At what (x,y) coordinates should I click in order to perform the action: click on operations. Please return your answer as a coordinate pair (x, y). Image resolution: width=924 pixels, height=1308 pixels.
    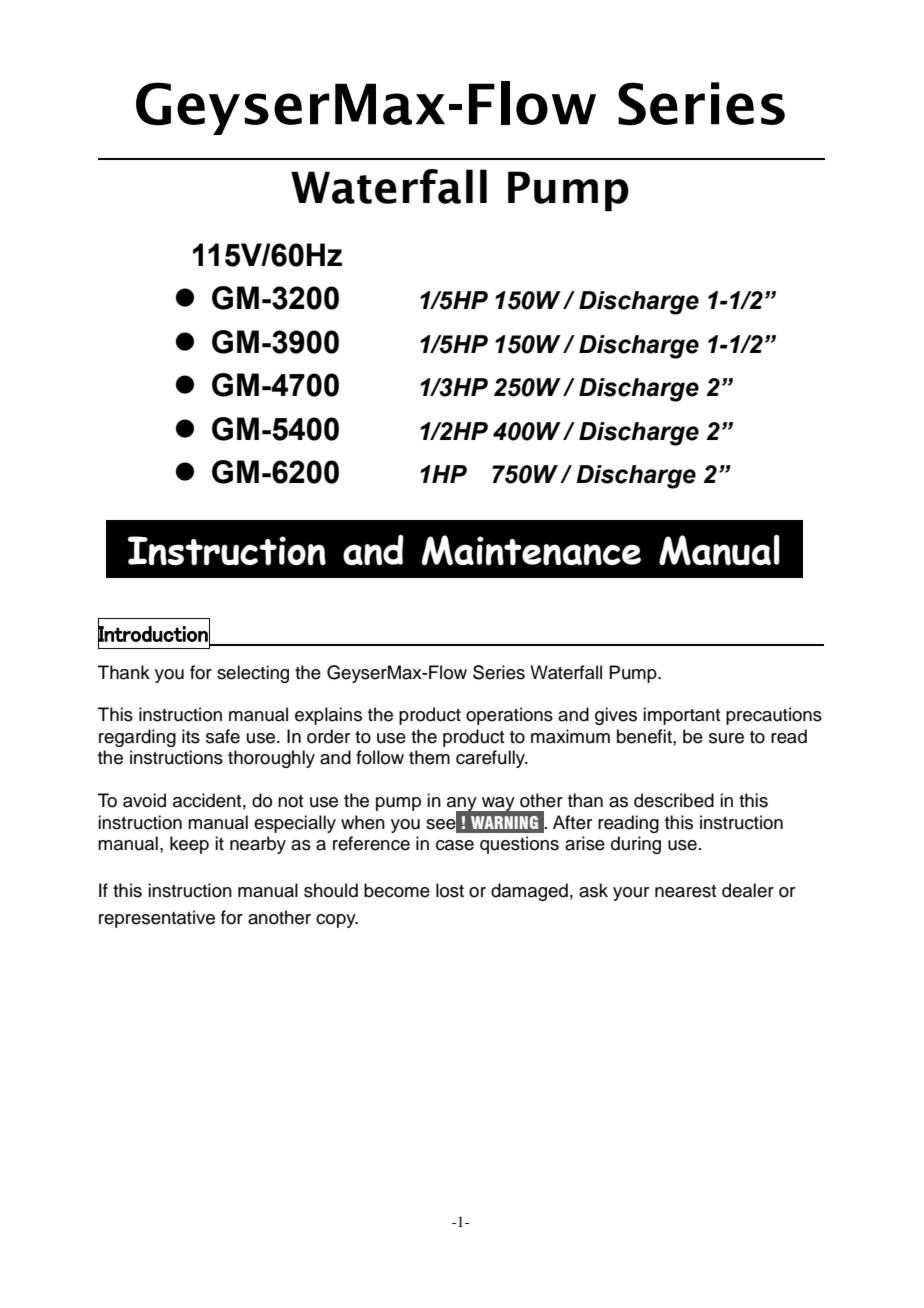
    Looking at the image, I should click on (509, 716).
